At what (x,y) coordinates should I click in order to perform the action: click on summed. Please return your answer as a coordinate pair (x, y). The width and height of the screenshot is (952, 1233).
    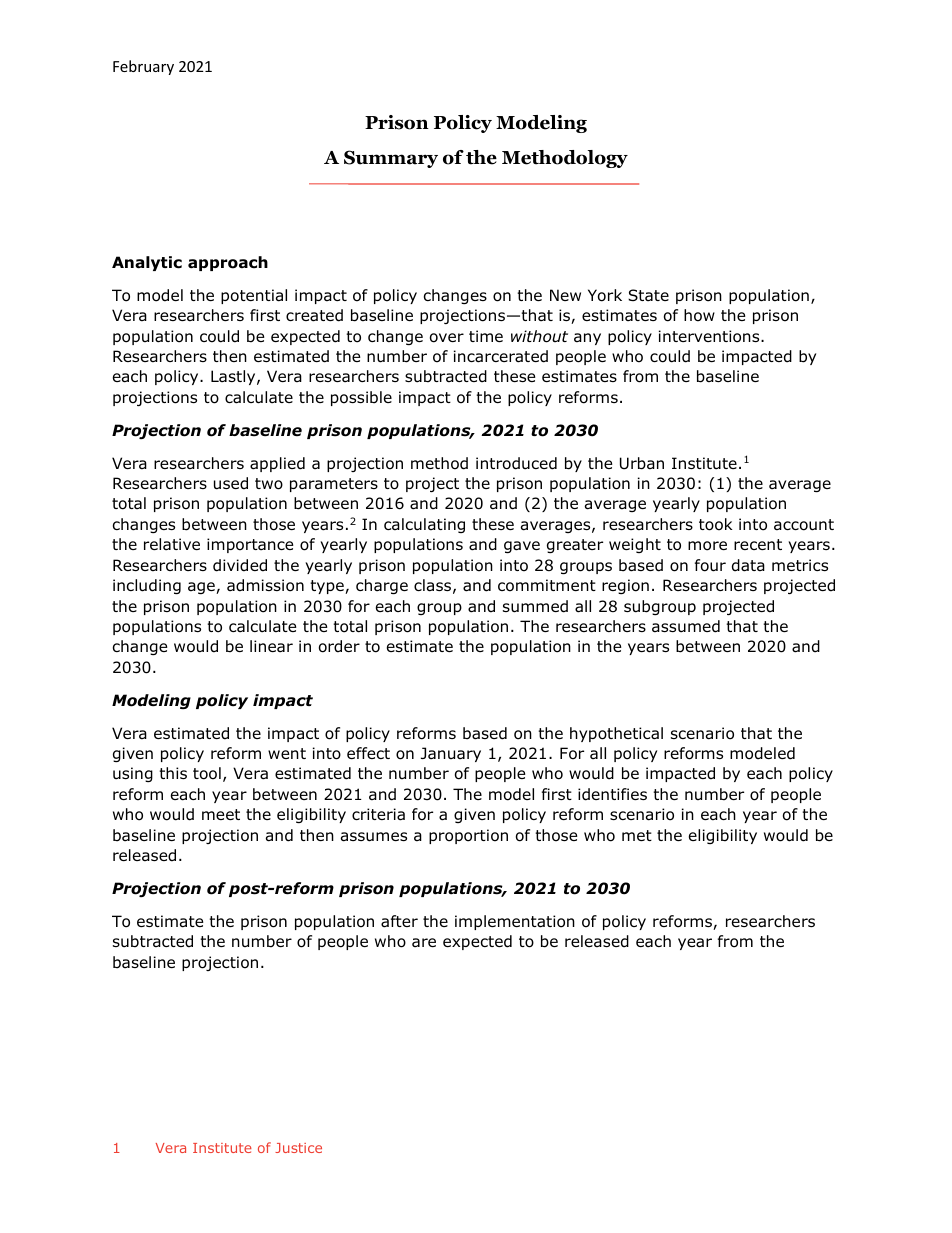
    Looking at the image, I should click on (535, 606).
